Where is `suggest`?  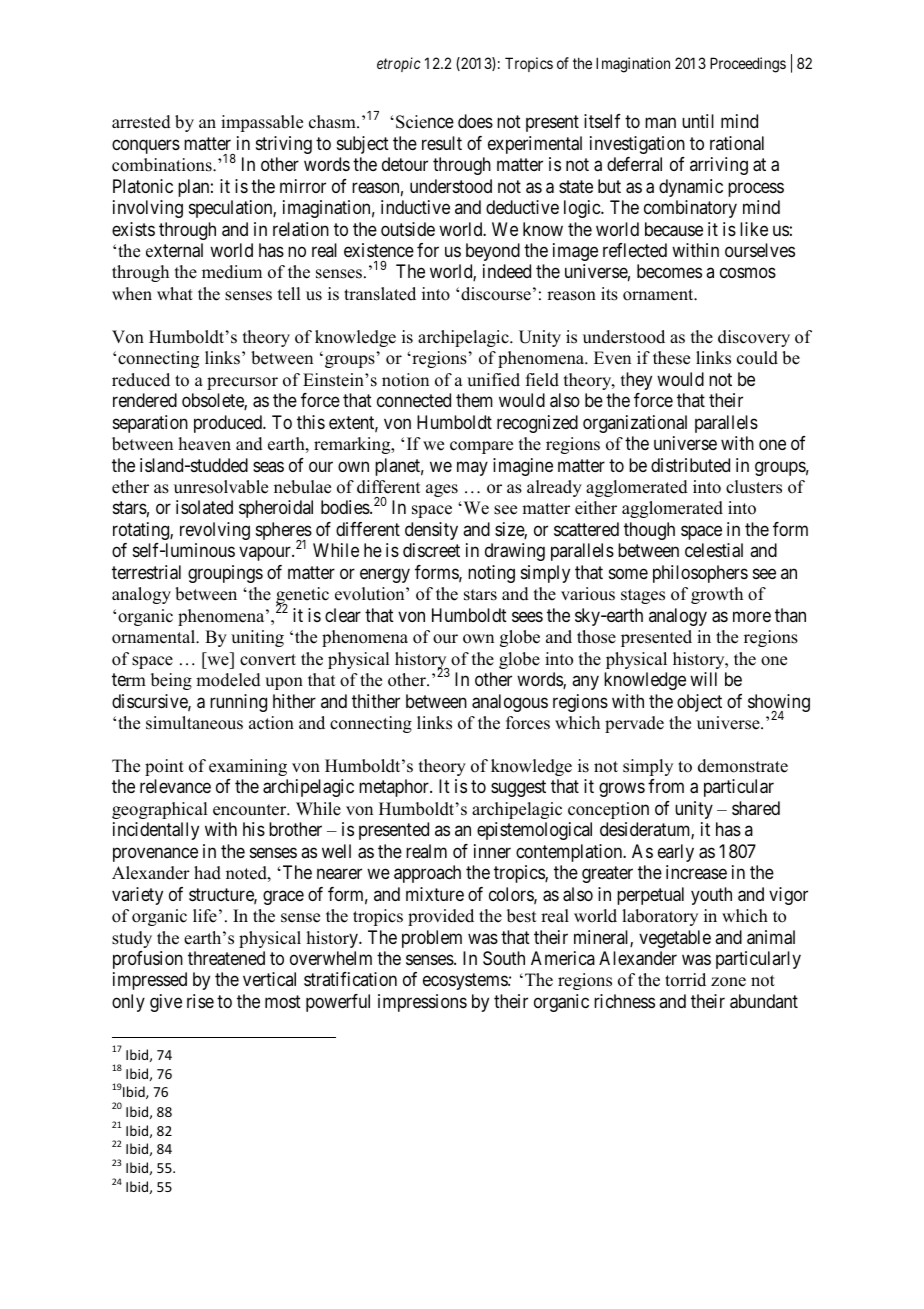
suggest is located at coordinates (518, 789).
